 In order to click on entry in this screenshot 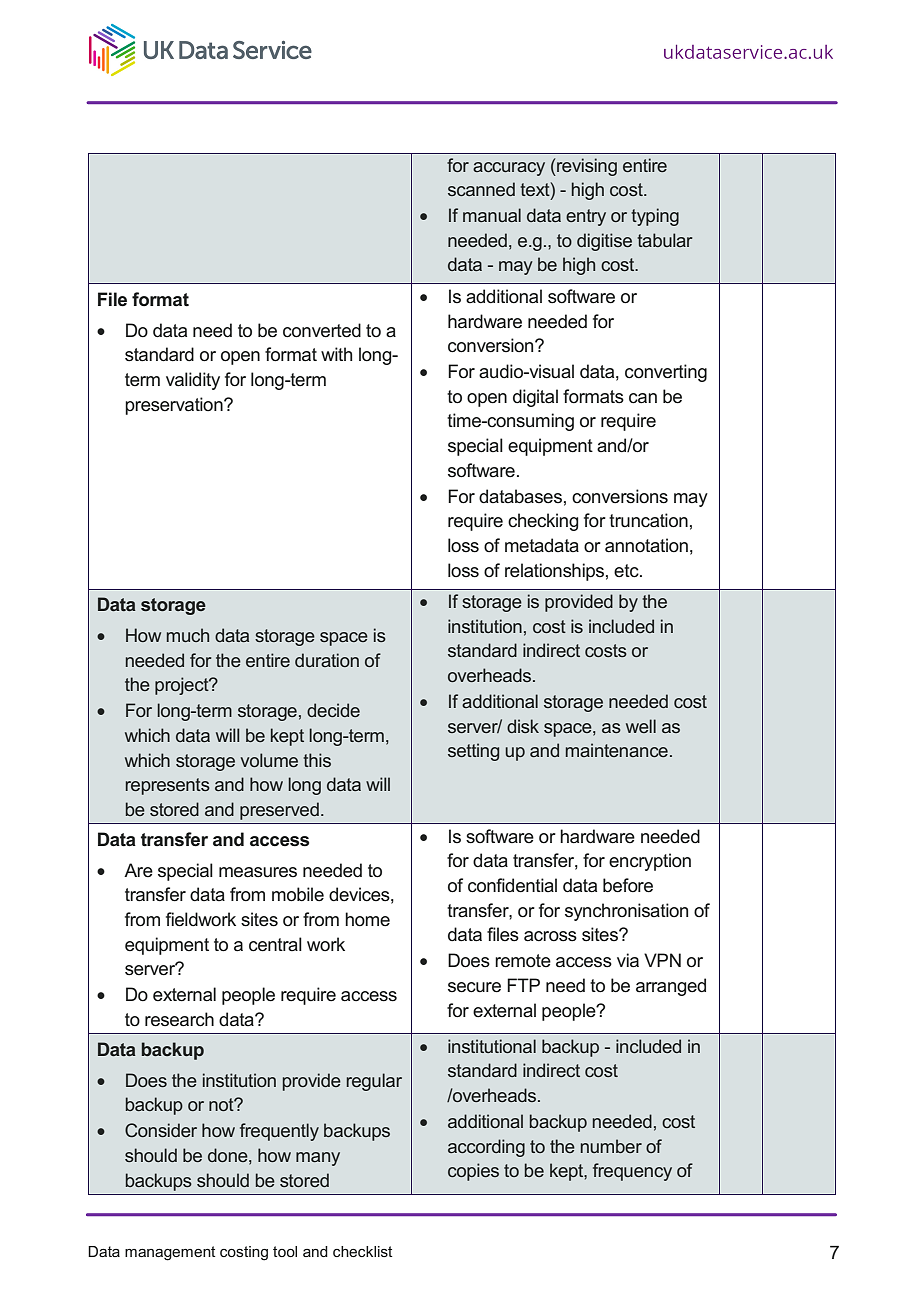, I will do `click(586, 217)`.
